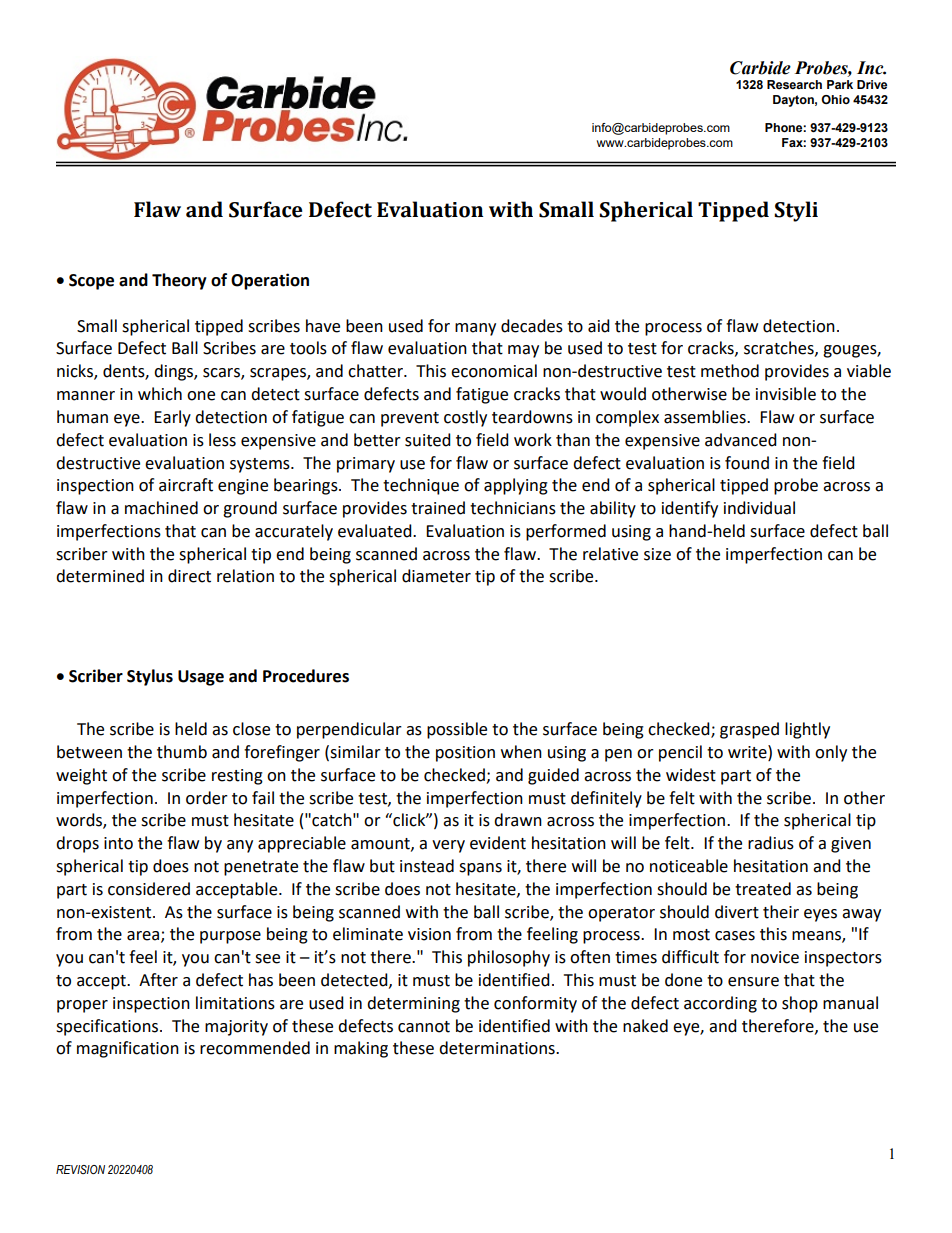  Describe the element at coordinates (108, 1027) in the screenshot. I see `specifications` at that location.
